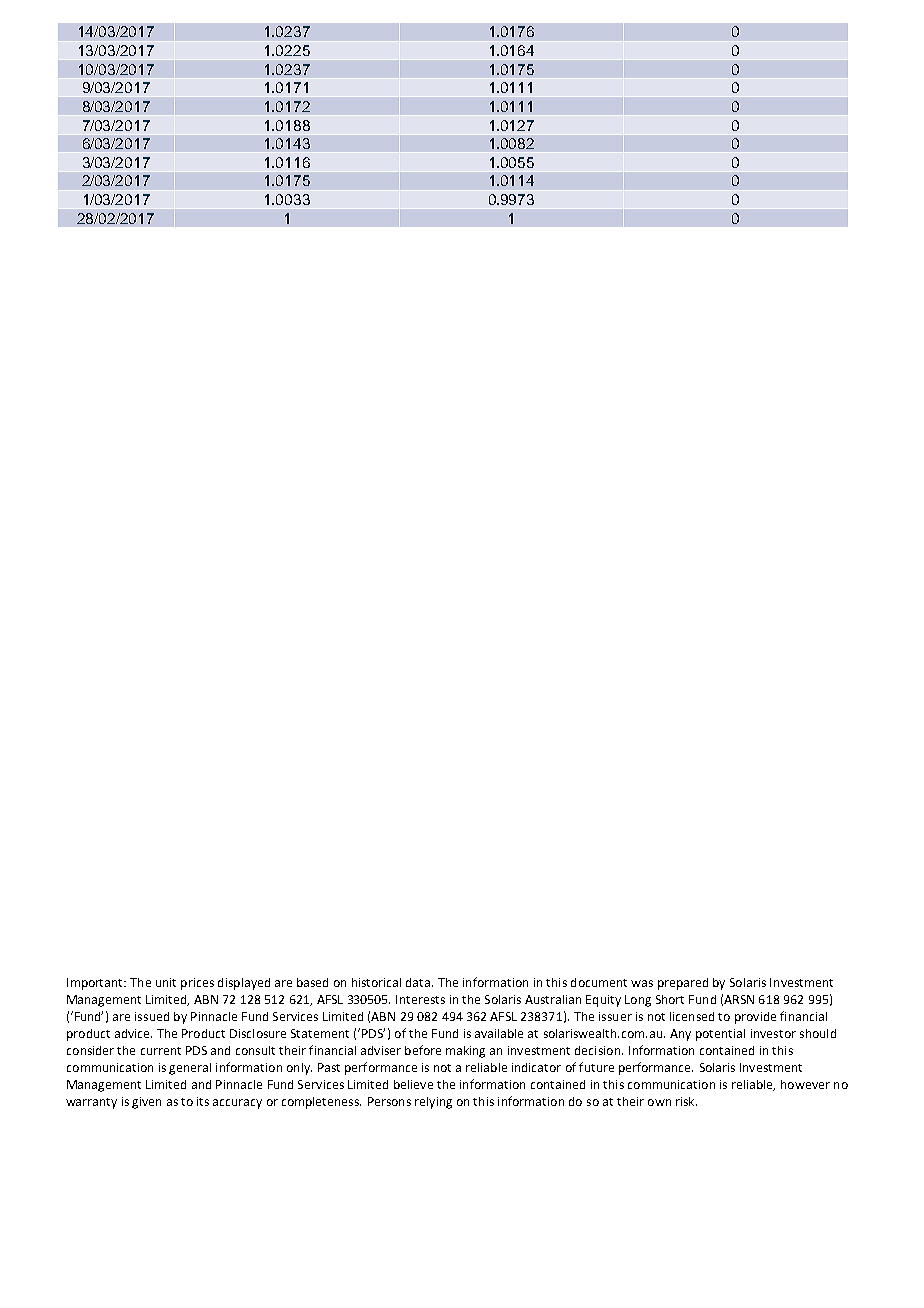  I want to click on potential, so click(720, 1035).
